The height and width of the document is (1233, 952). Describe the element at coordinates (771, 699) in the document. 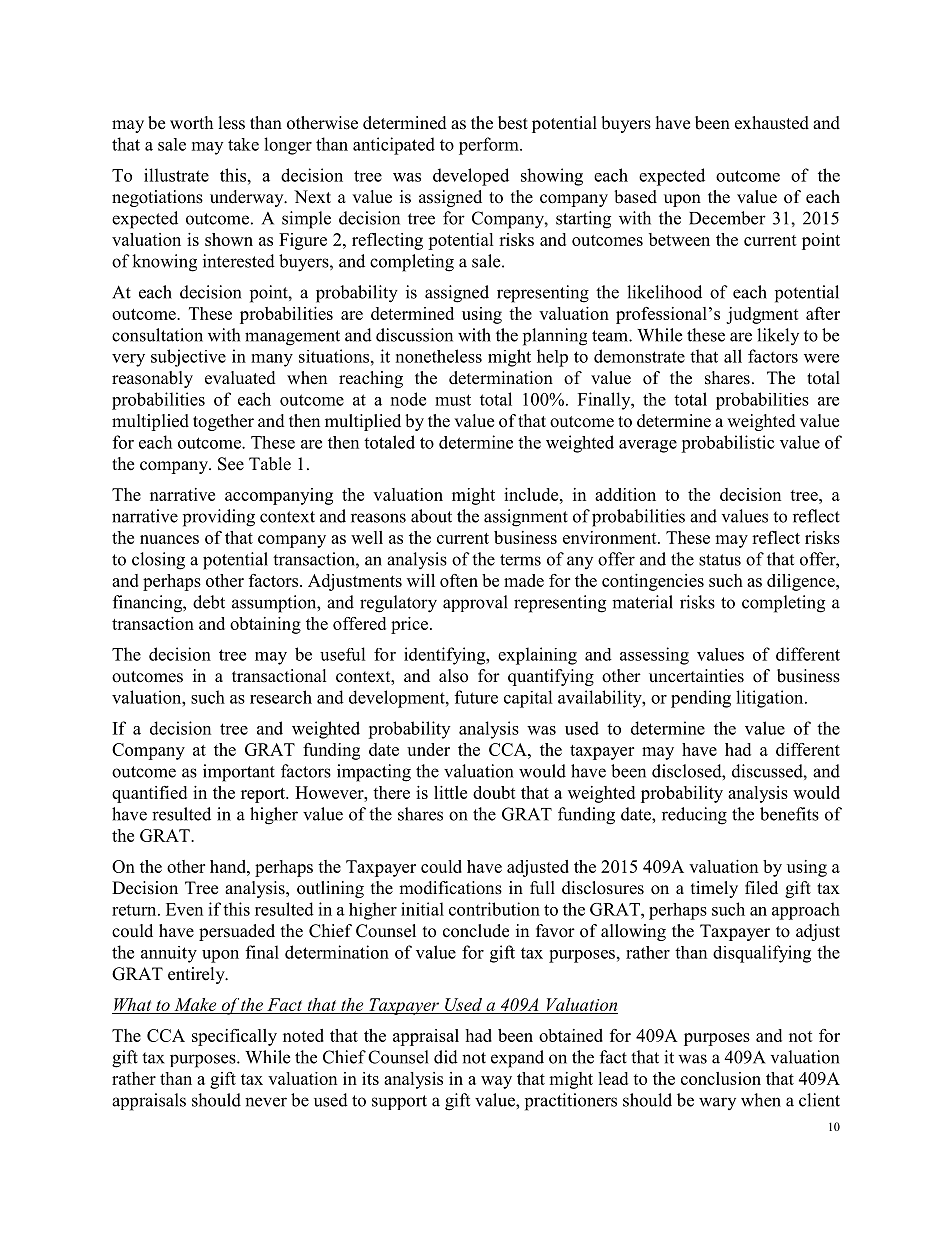

I see `litigation` at that location.
